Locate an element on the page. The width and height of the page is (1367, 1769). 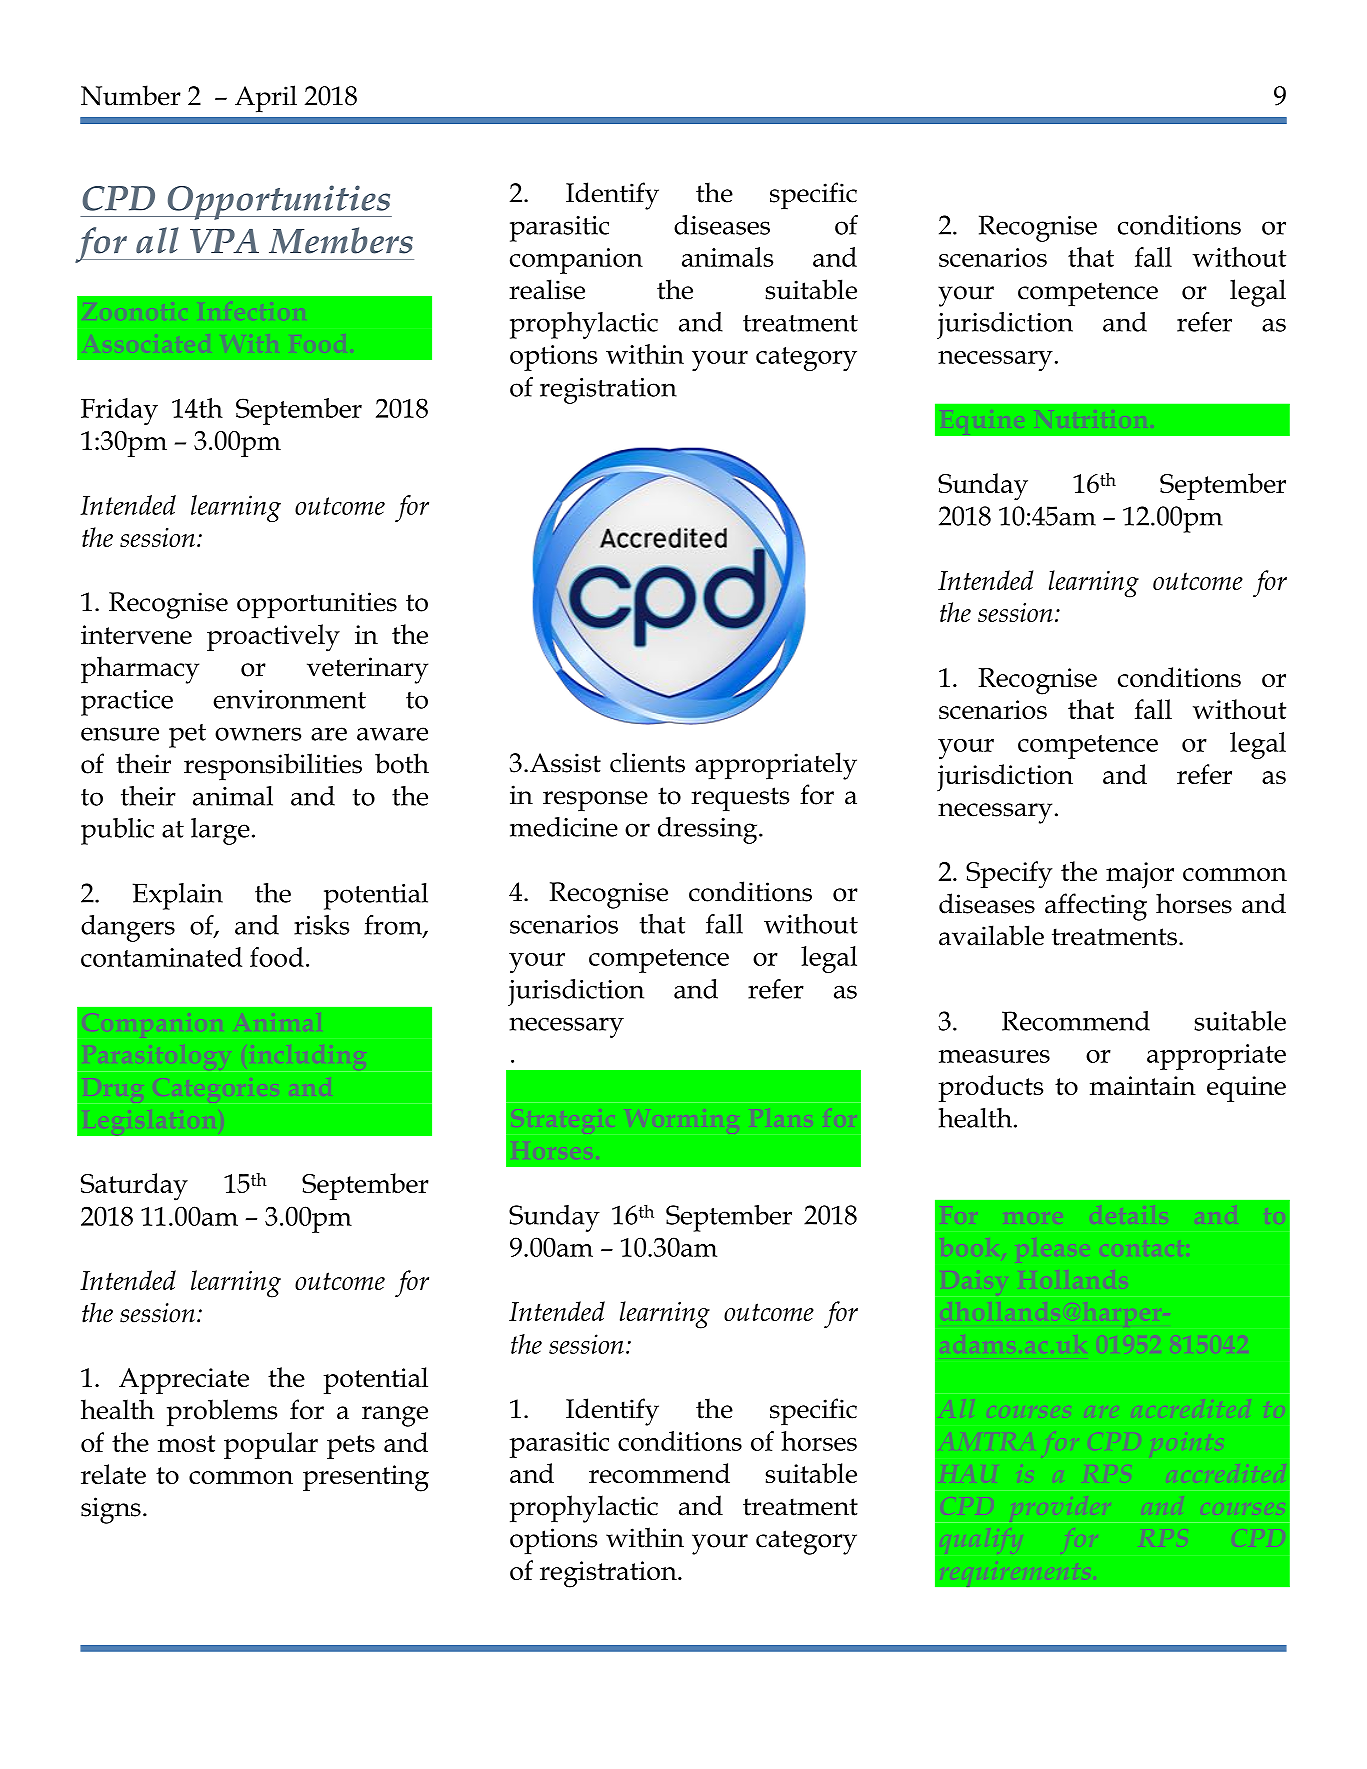
popular is located at coordinates (271, 1445).
